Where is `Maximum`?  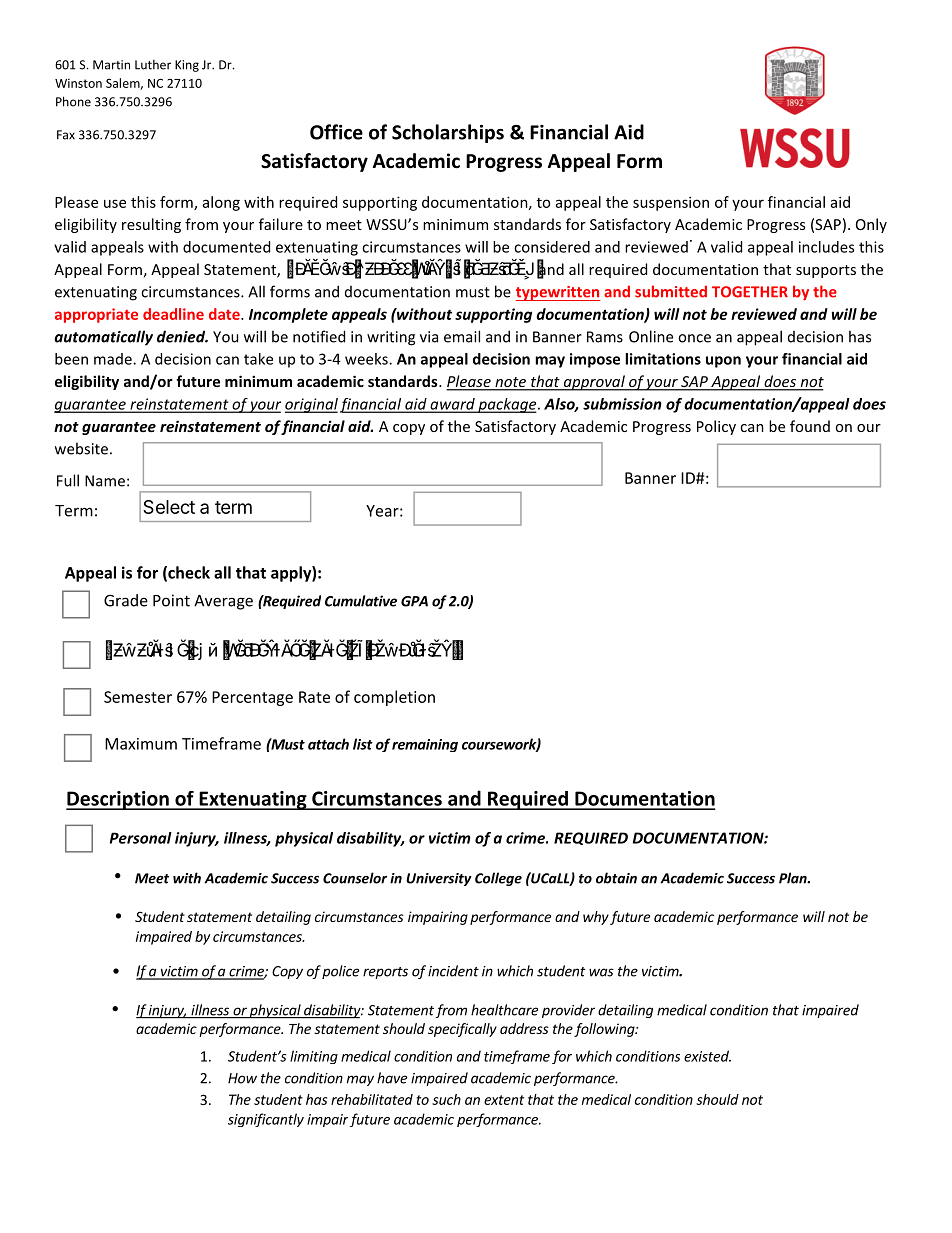
Maximum is located at coordinates (141, 744).
